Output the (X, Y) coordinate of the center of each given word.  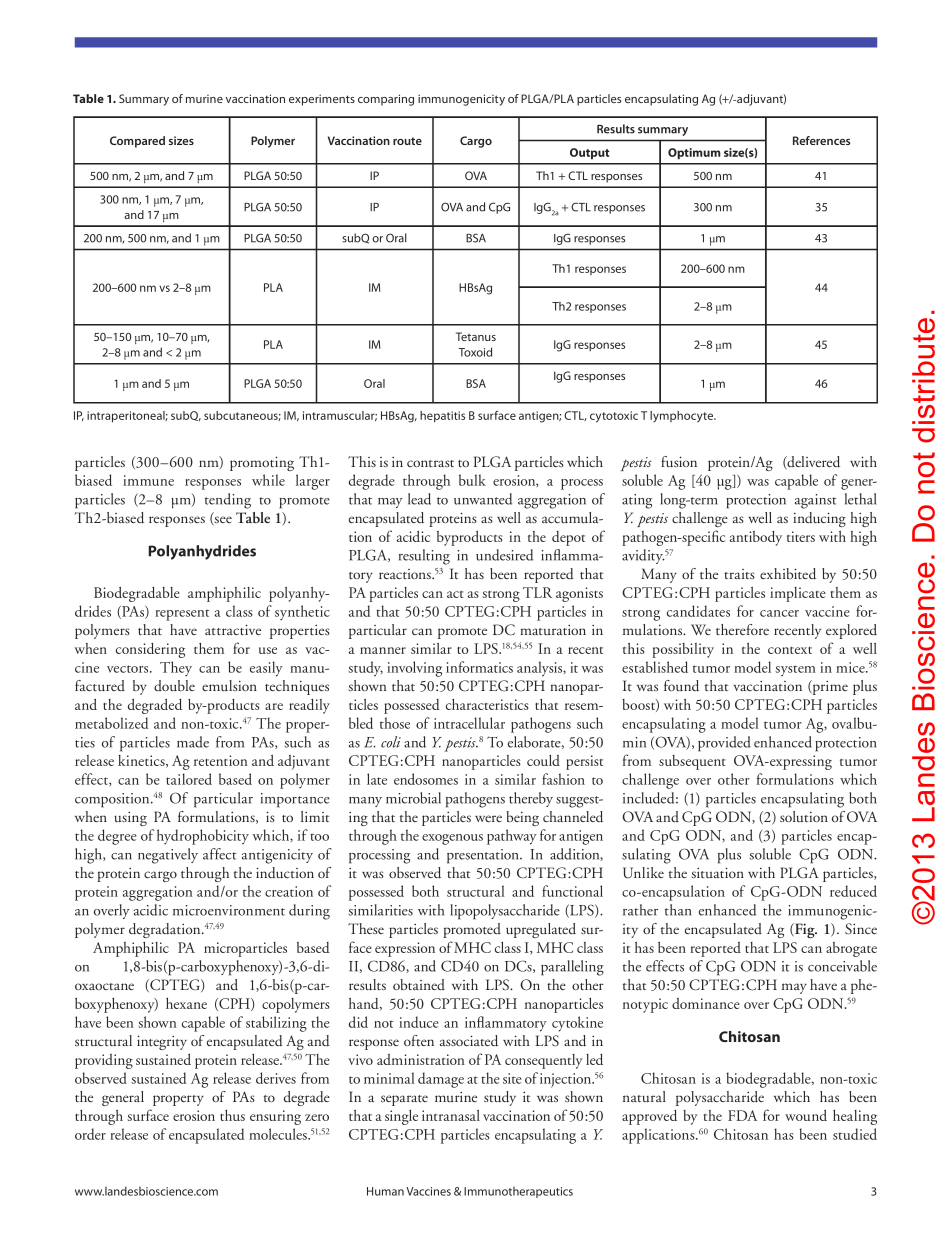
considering (150, 650)
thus (232, 1115)
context (790, 650)
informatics (479, 667)
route (407, 141)
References (821, 140)
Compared (137, 142)
